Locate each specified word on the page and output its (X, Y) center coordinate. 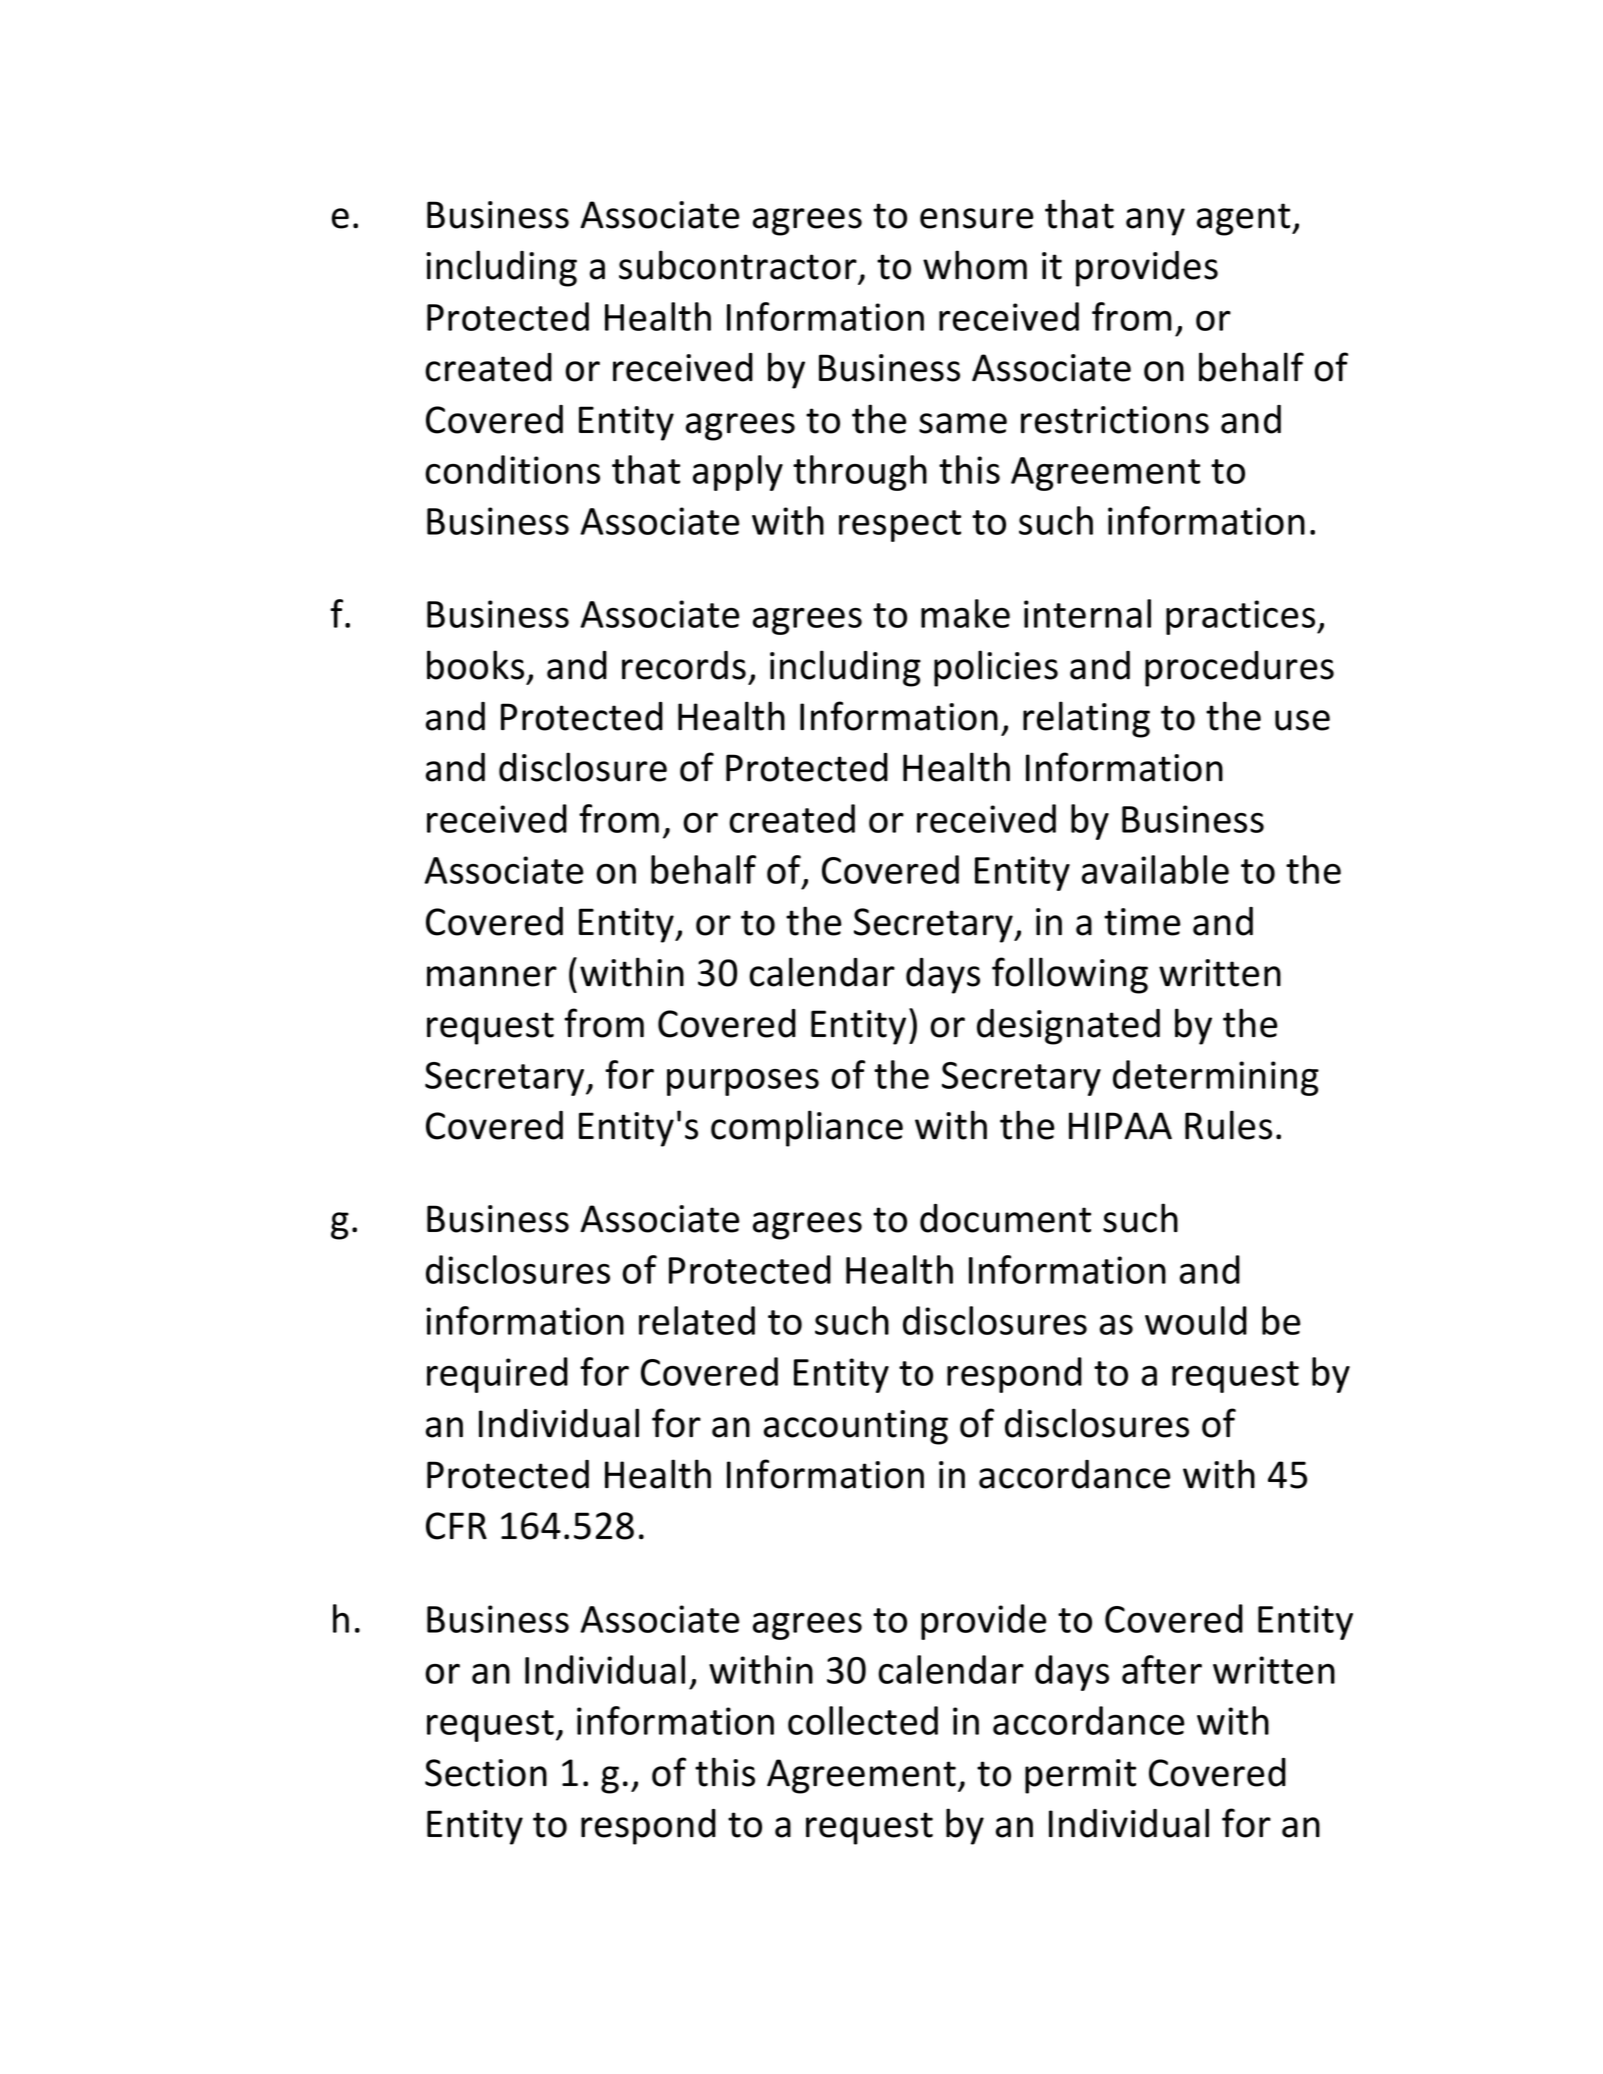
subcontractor (738, 265)
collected (863, 1720)
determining (1216, 1078)
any (1155, 222)
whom (975, 265)
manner (492, 976)
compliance (807, 1128)
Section (486, 1773)
